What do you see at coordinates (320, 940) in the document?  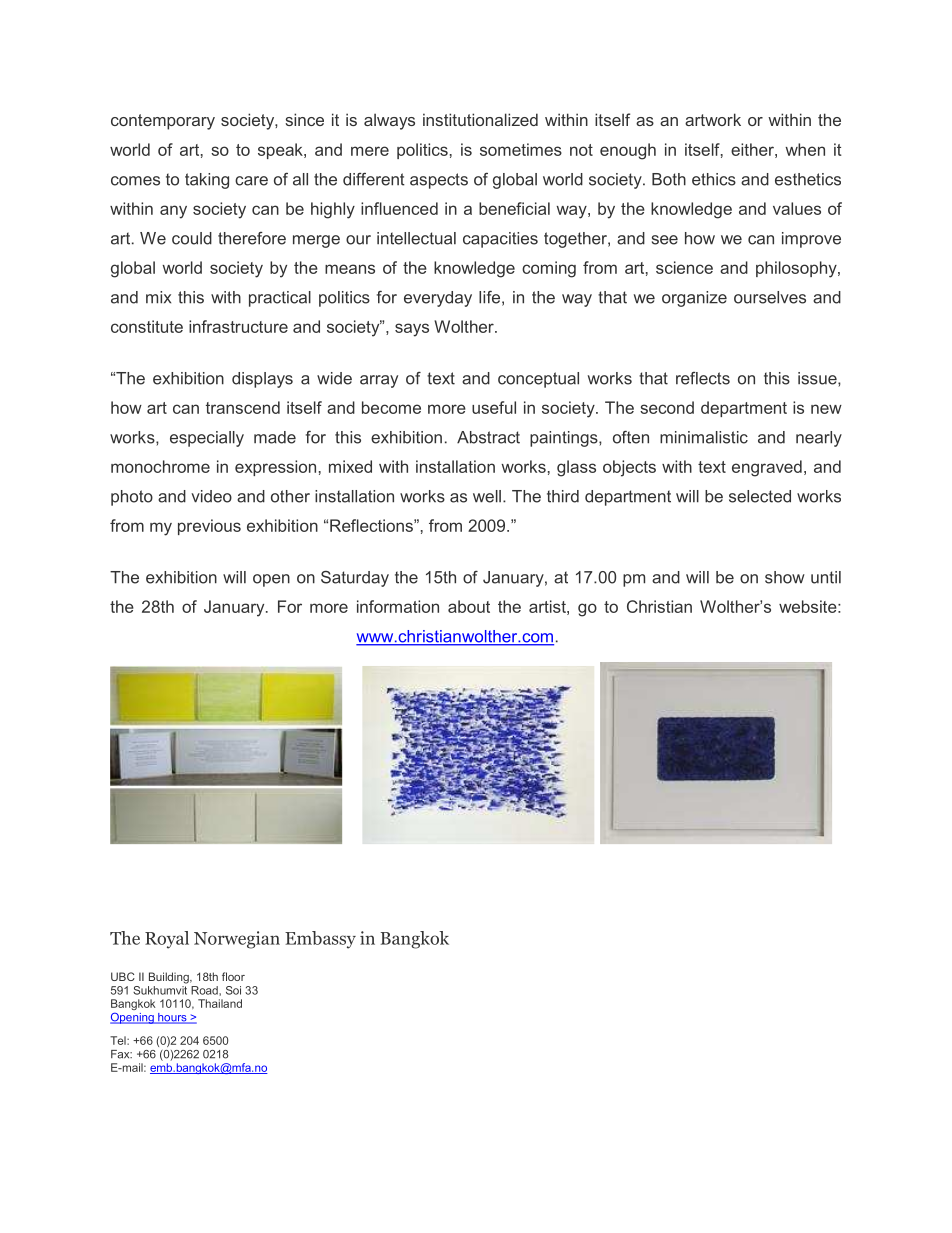 I see `Embassy` at bounding box center [320, 940].
